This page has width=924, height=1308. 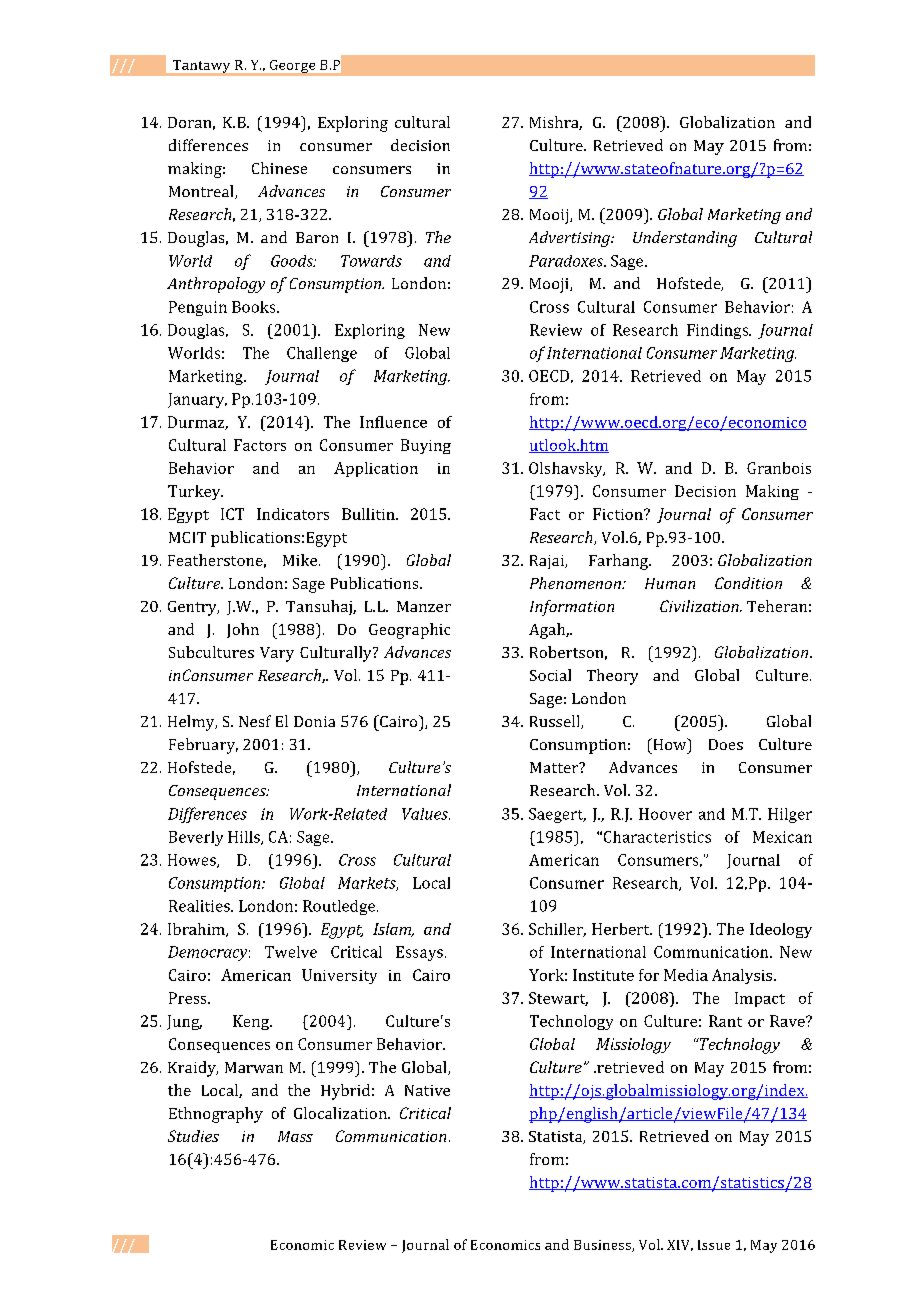 I want to click on Mass, so click(x=295, y=1136).
